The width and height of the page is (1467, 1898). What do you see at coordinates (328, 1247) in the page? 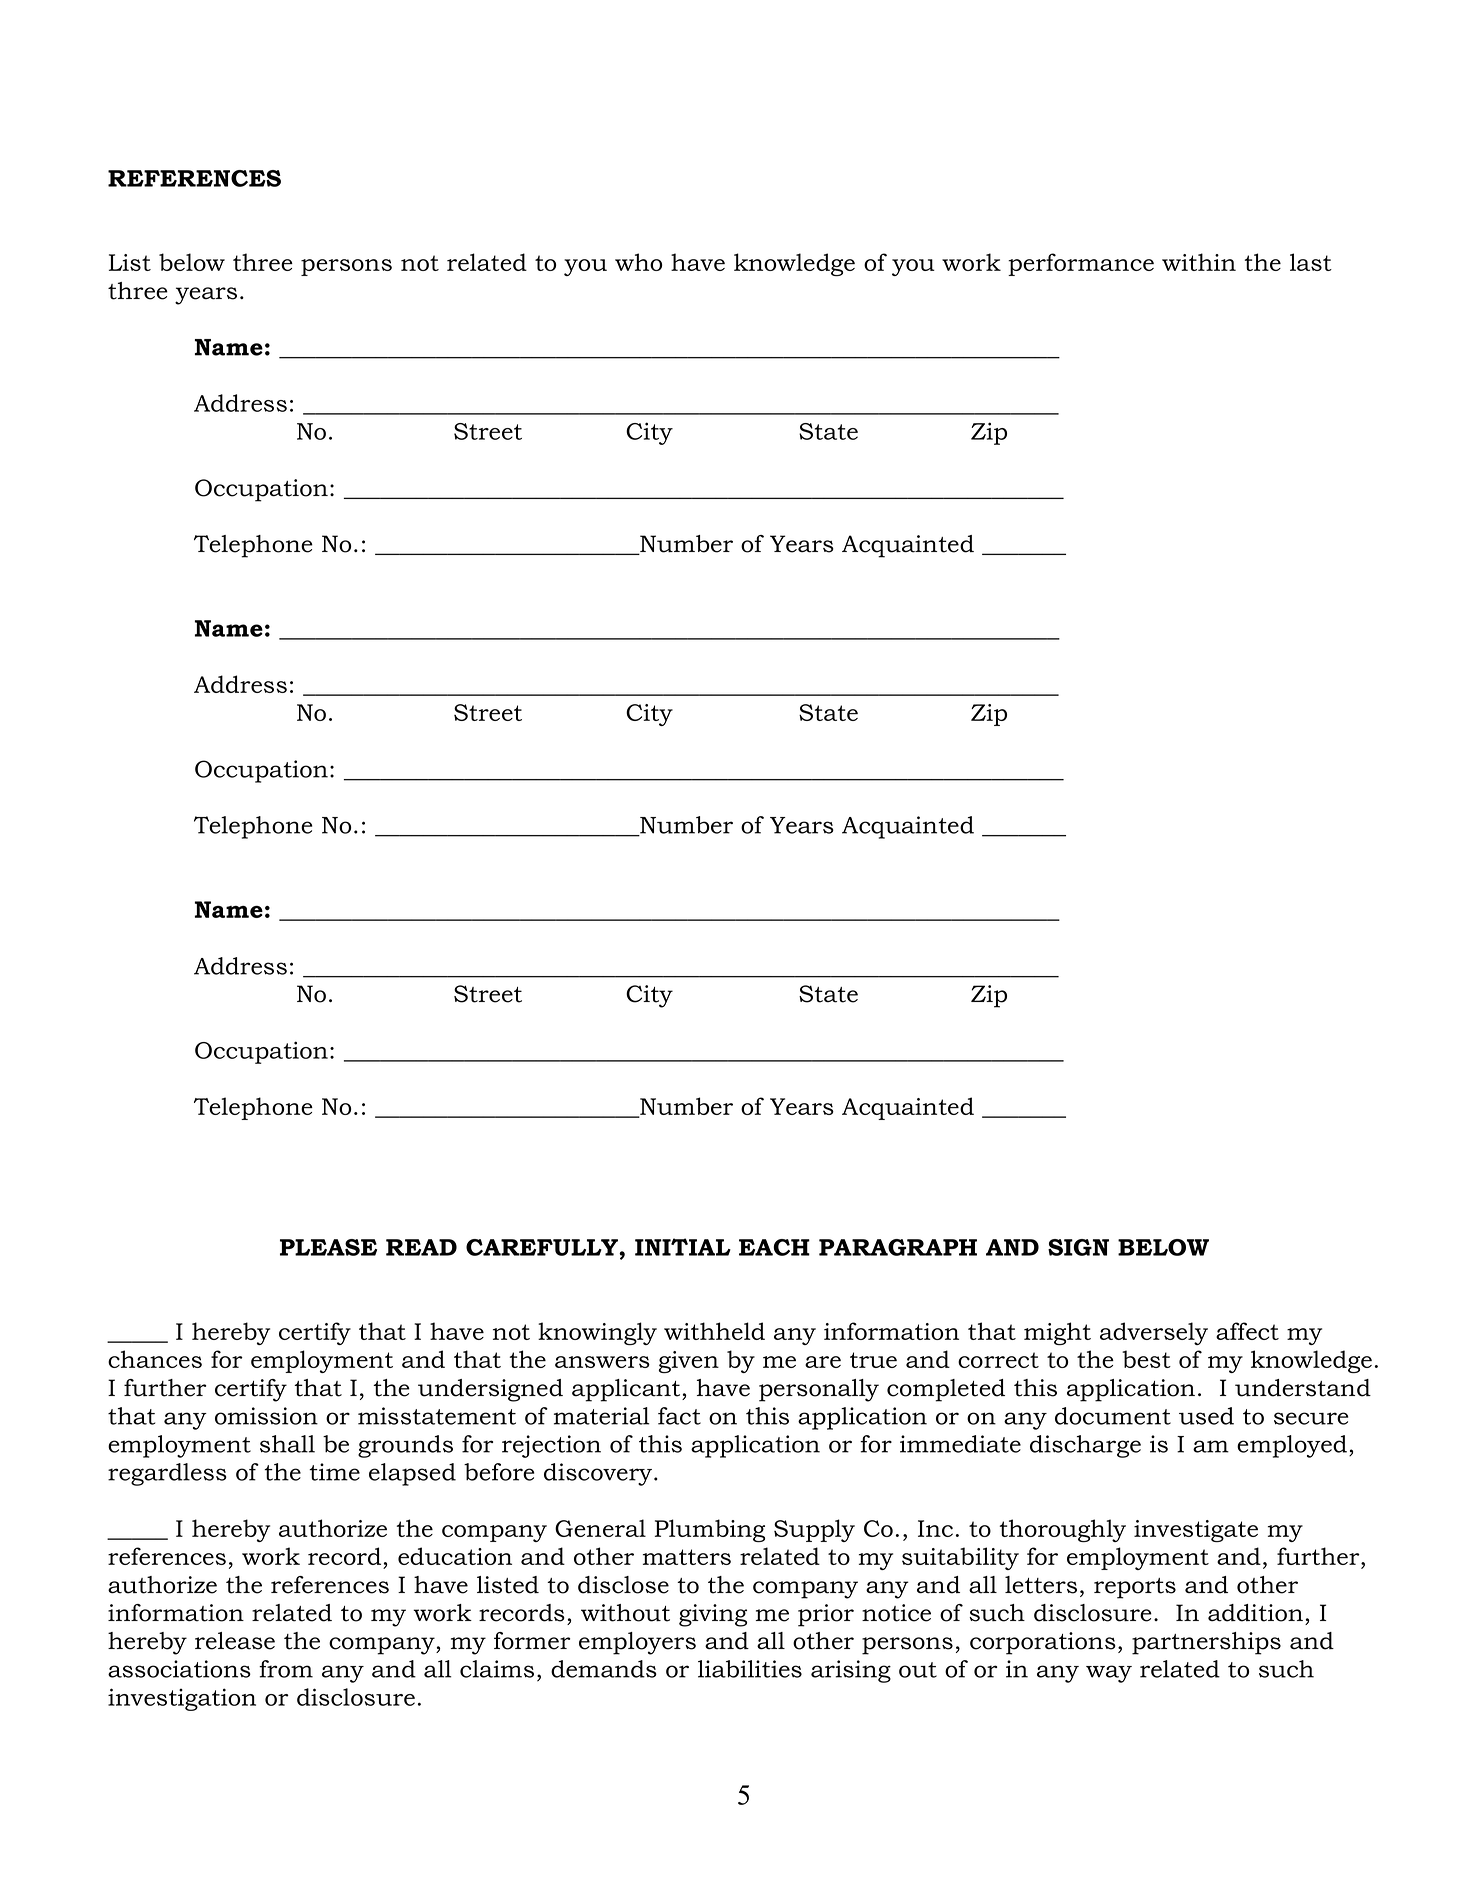
I see `PLEASE` at bounding box center [328, 1247].
